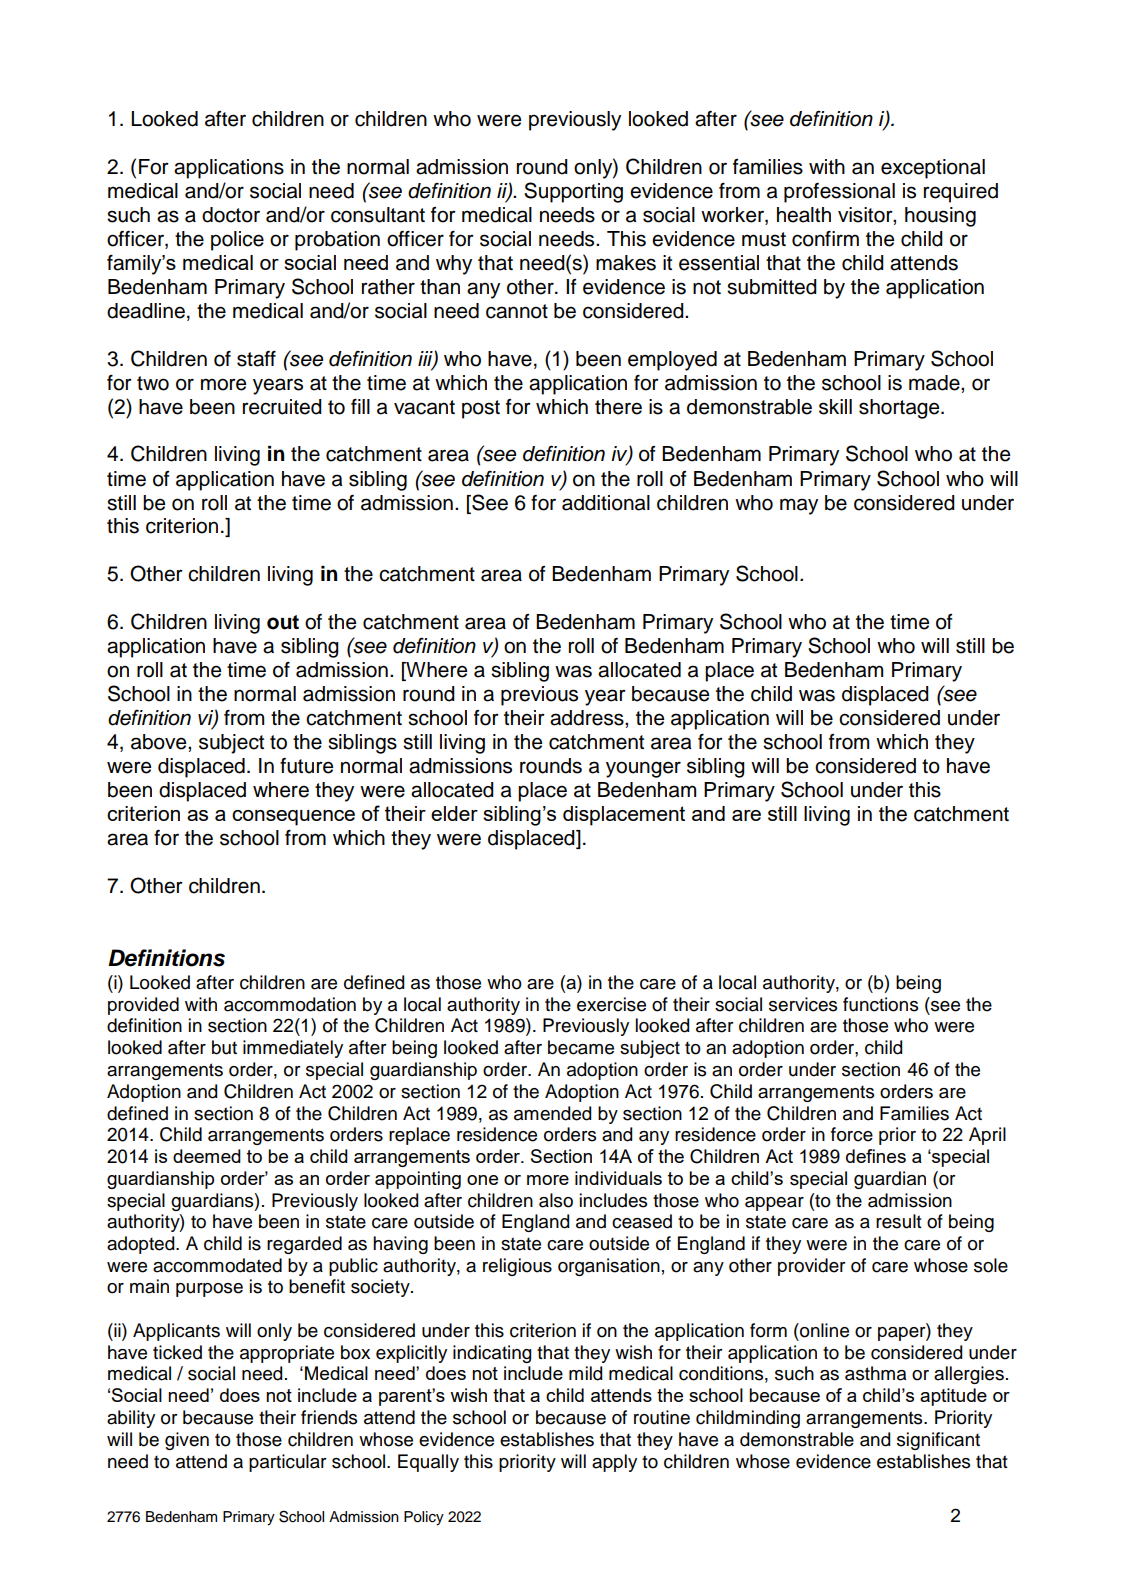 The image size is (1126, 1593). I want to click on apply, so click(614, 1463).
